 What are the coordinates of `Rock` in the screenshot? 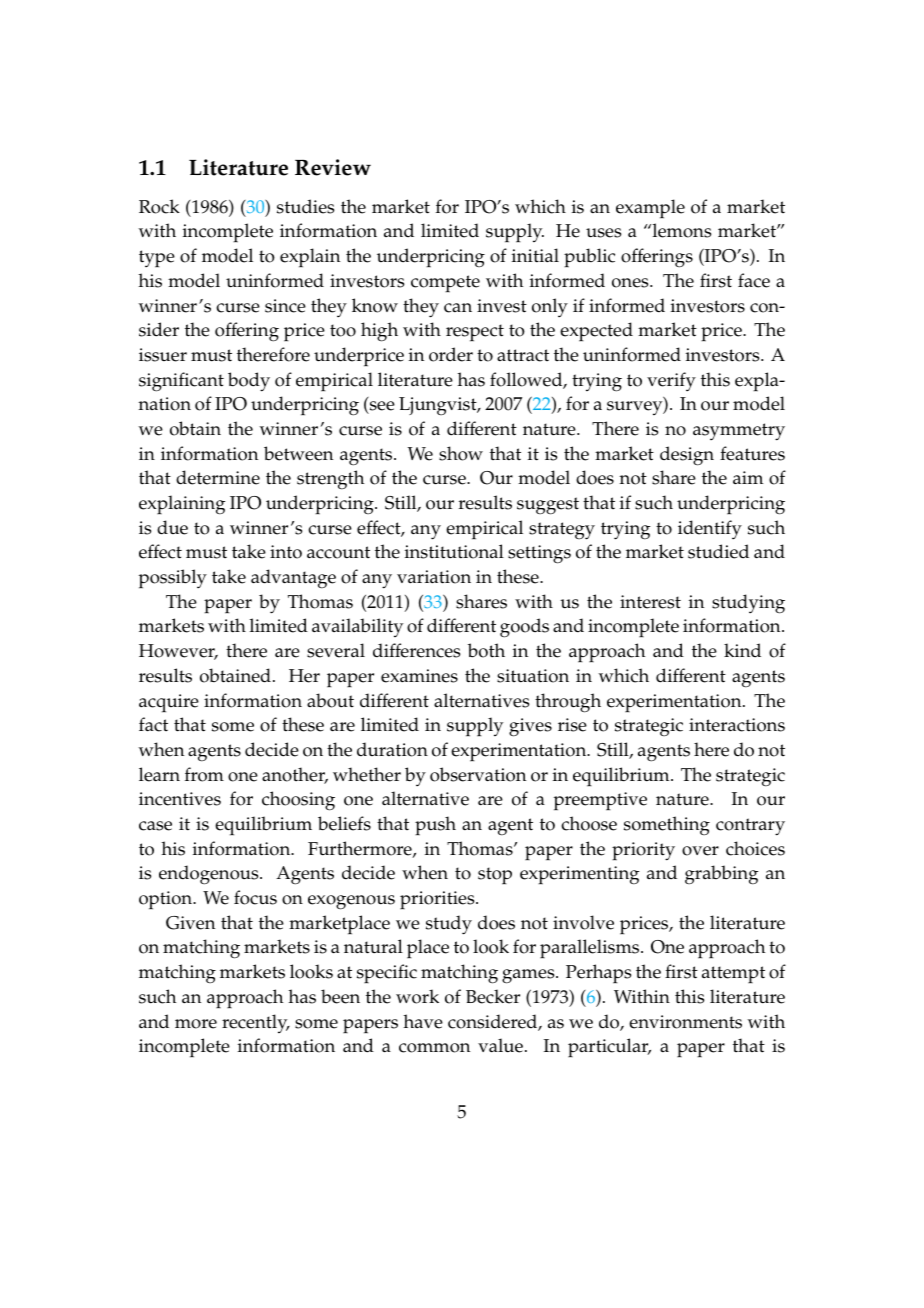 It's located at (159, 206).
